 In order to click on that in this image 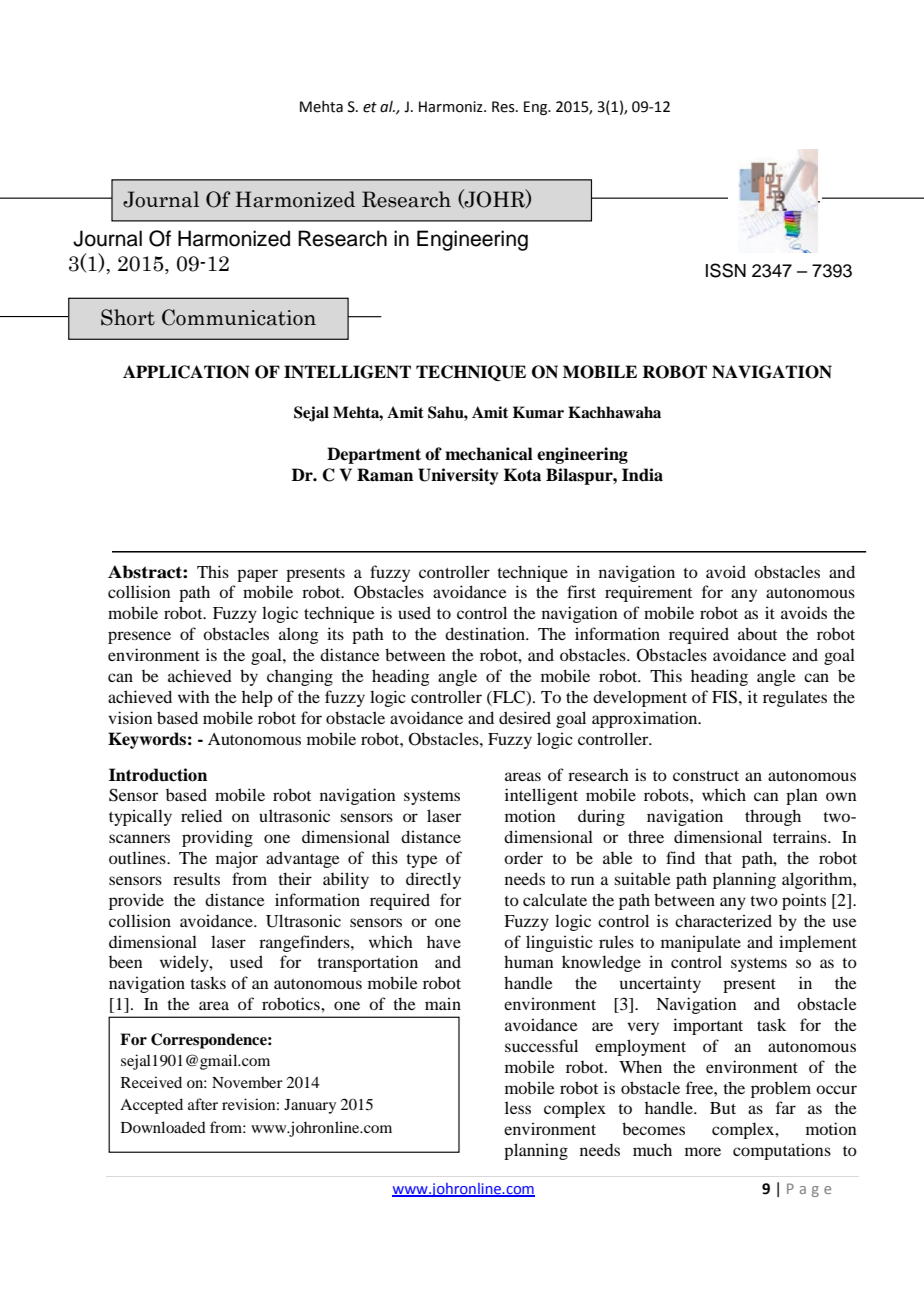, I will do `click(718, 857)`.
